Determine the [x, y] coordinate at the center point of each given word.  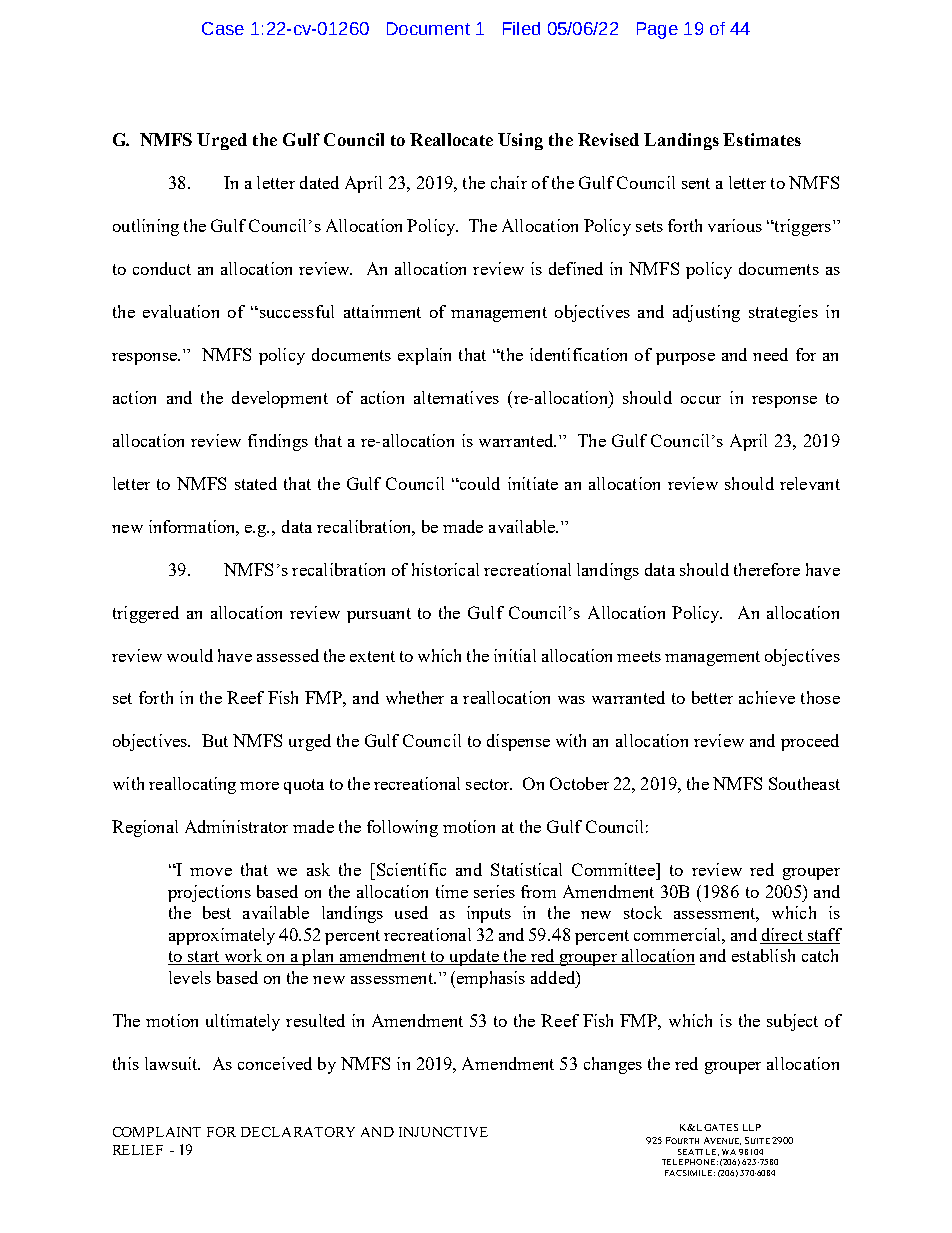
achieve [767, 697]
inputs [489, 914]
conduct [162, 268]
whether [415, 697]
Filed [521, 28]
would [190, 655]
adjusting [706, 313]
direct [782, 936]
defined [576, 268]
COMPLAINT [157, 1132]
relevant [810, 483]
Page [657, 30]
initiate [533, 483]
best [217, 912]
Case [223, 28]
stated [256, 483]
